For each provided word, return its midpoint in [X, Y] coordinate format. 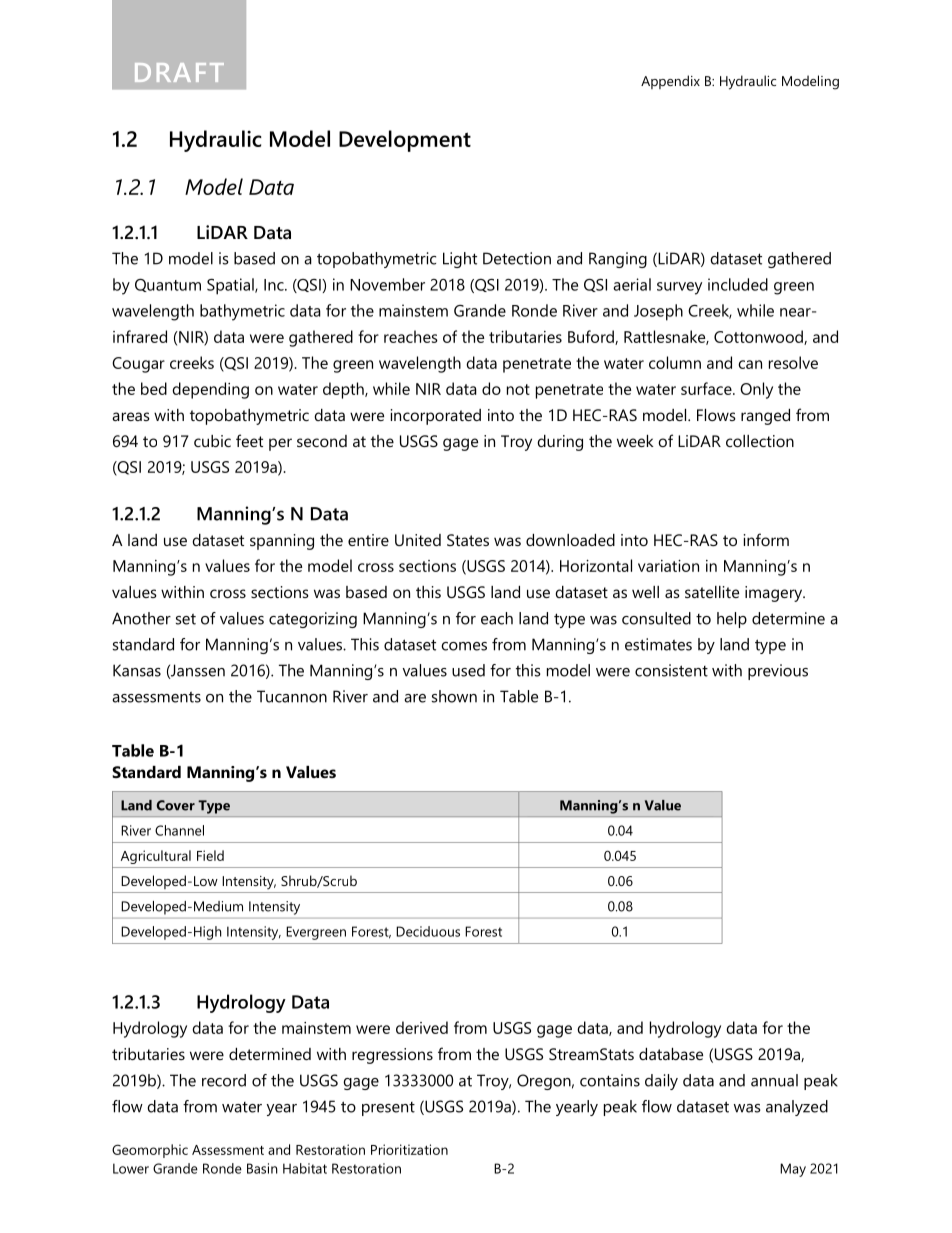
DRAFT [179, 72]
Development [405, 141]
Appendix [670, 82]
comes [464, 646]
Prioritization [409, 1149]
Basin [262, 1168]
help [732, 620]
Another [141, 618]
